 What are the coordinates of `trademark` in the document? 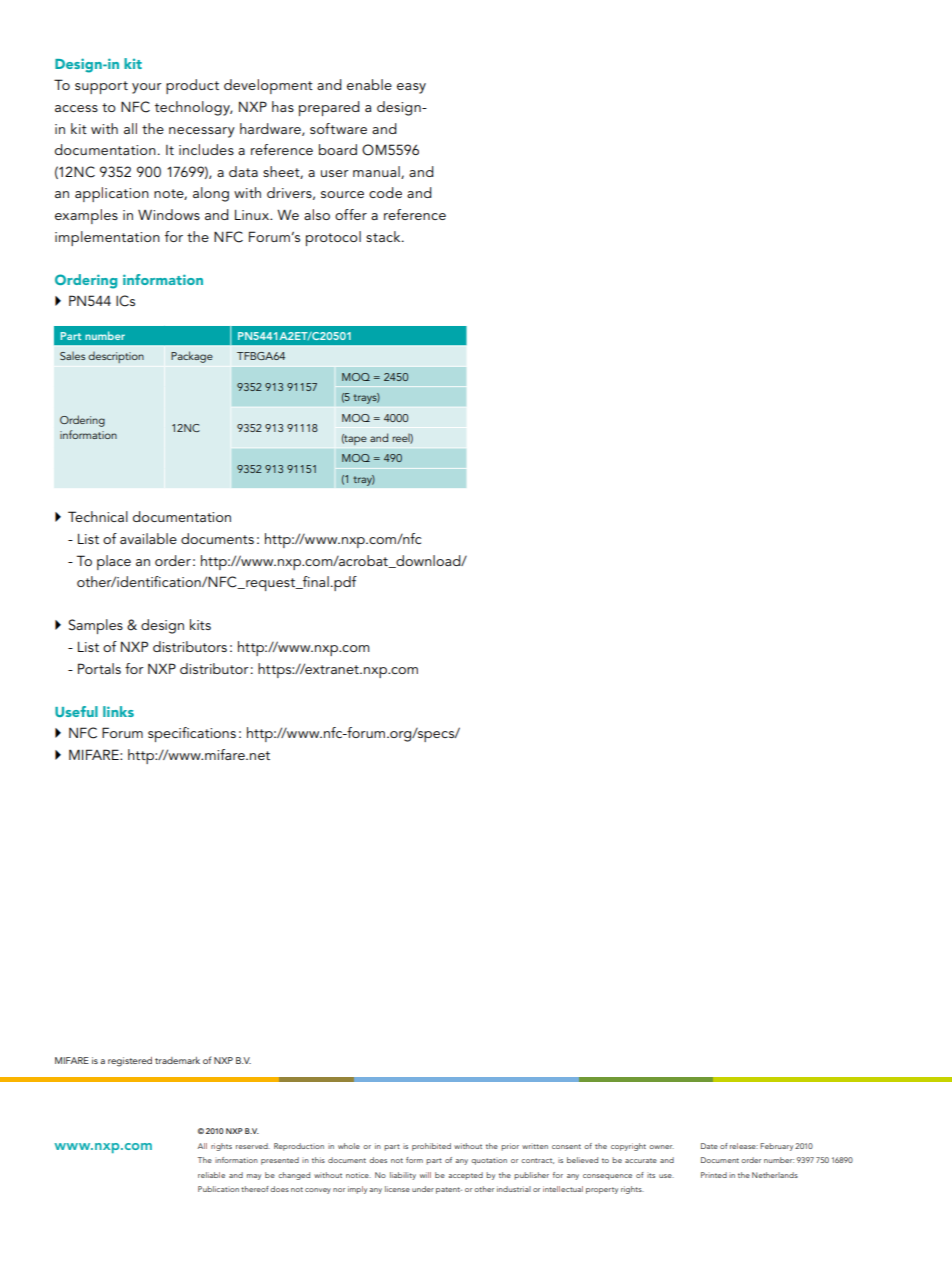 It's located at (177, 1060).
